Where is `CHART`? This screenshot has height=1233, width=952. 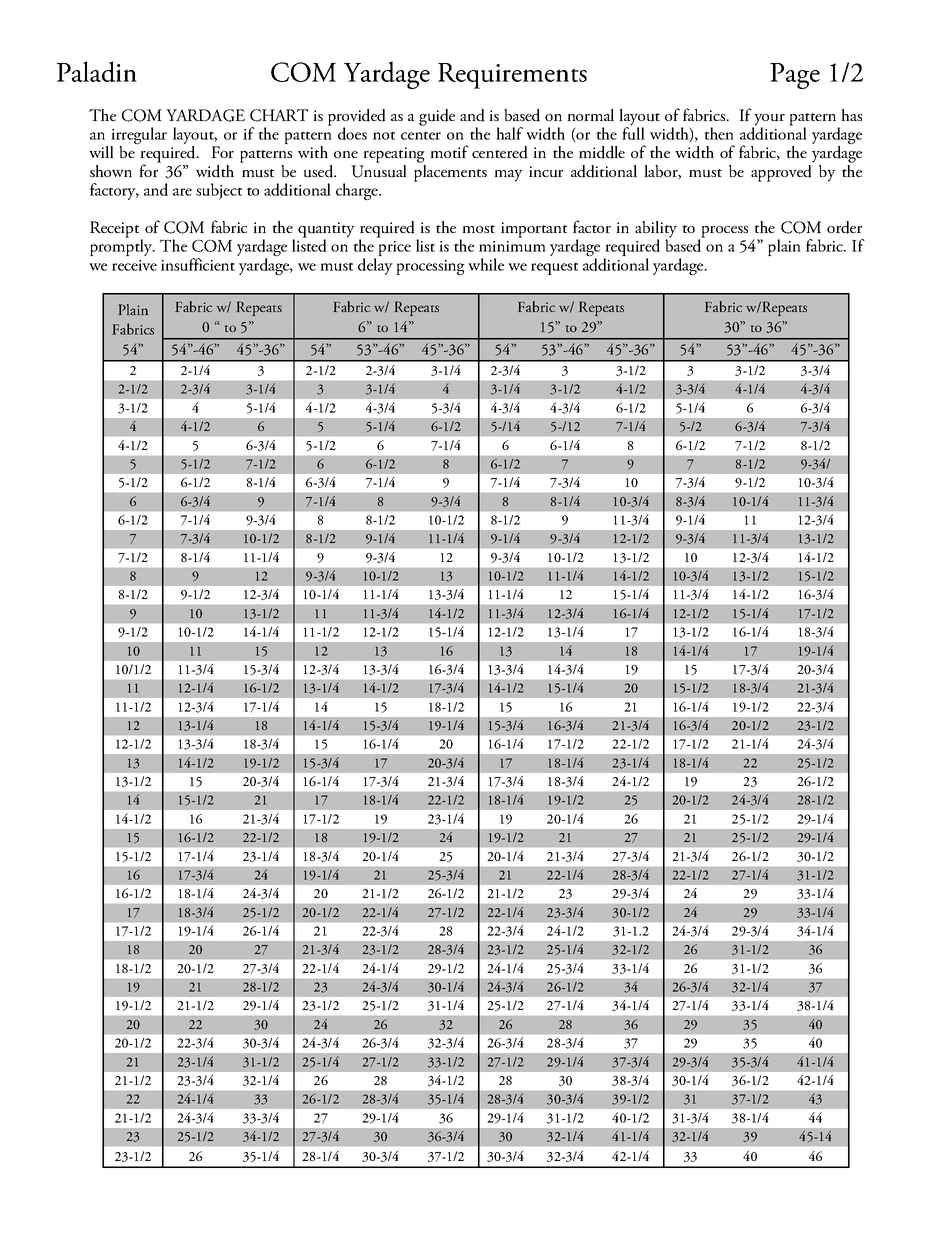 CHART is located at coordinates (279, 115).
